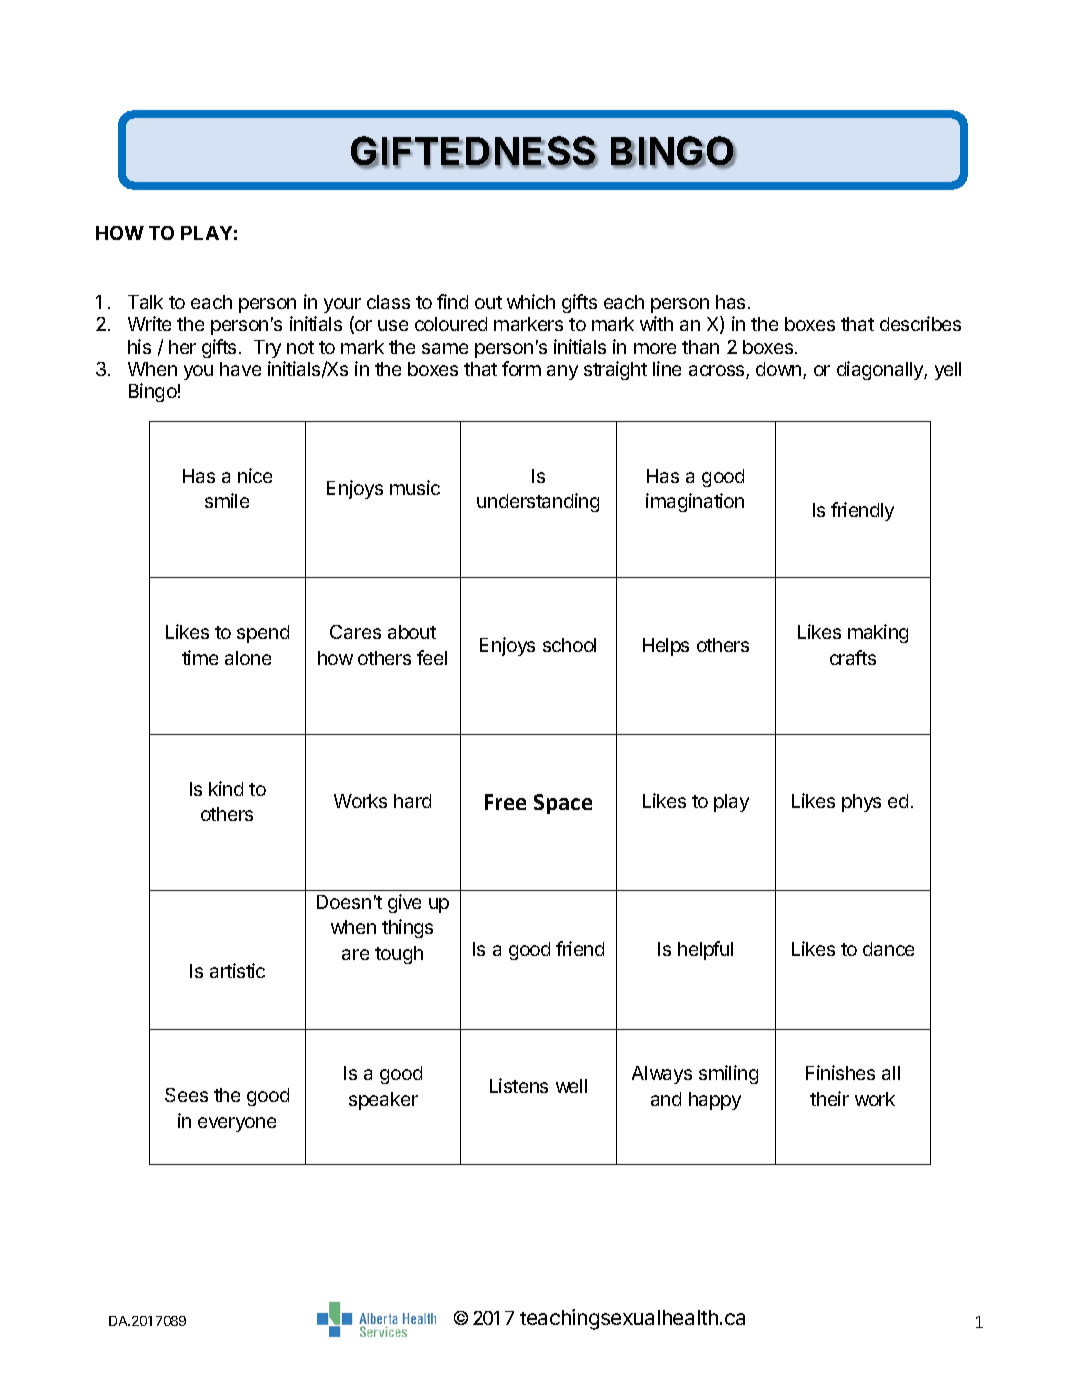 This page has width=1080, height=1398. Describe the element at coordinates (519, 1085) in the page. I see `Listens` at that location.
